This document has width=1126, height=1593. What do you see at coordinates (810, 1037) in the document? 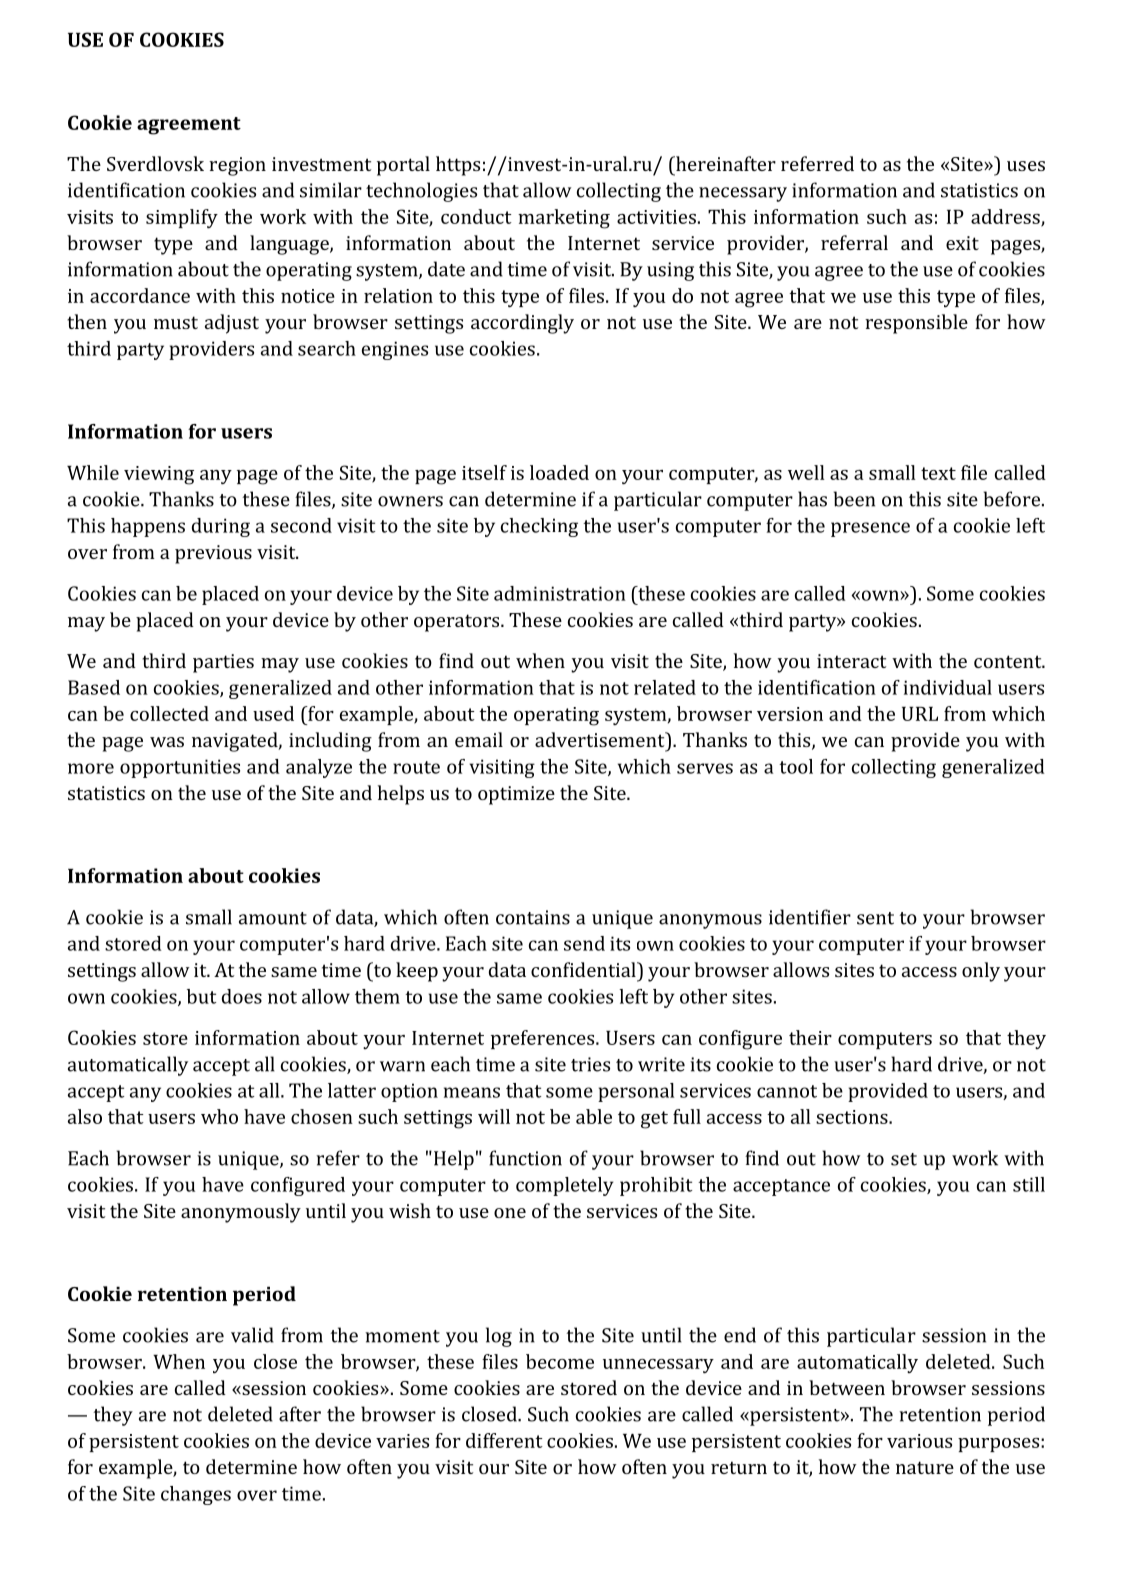
I see `their` at bounding box center [810, 1037].
